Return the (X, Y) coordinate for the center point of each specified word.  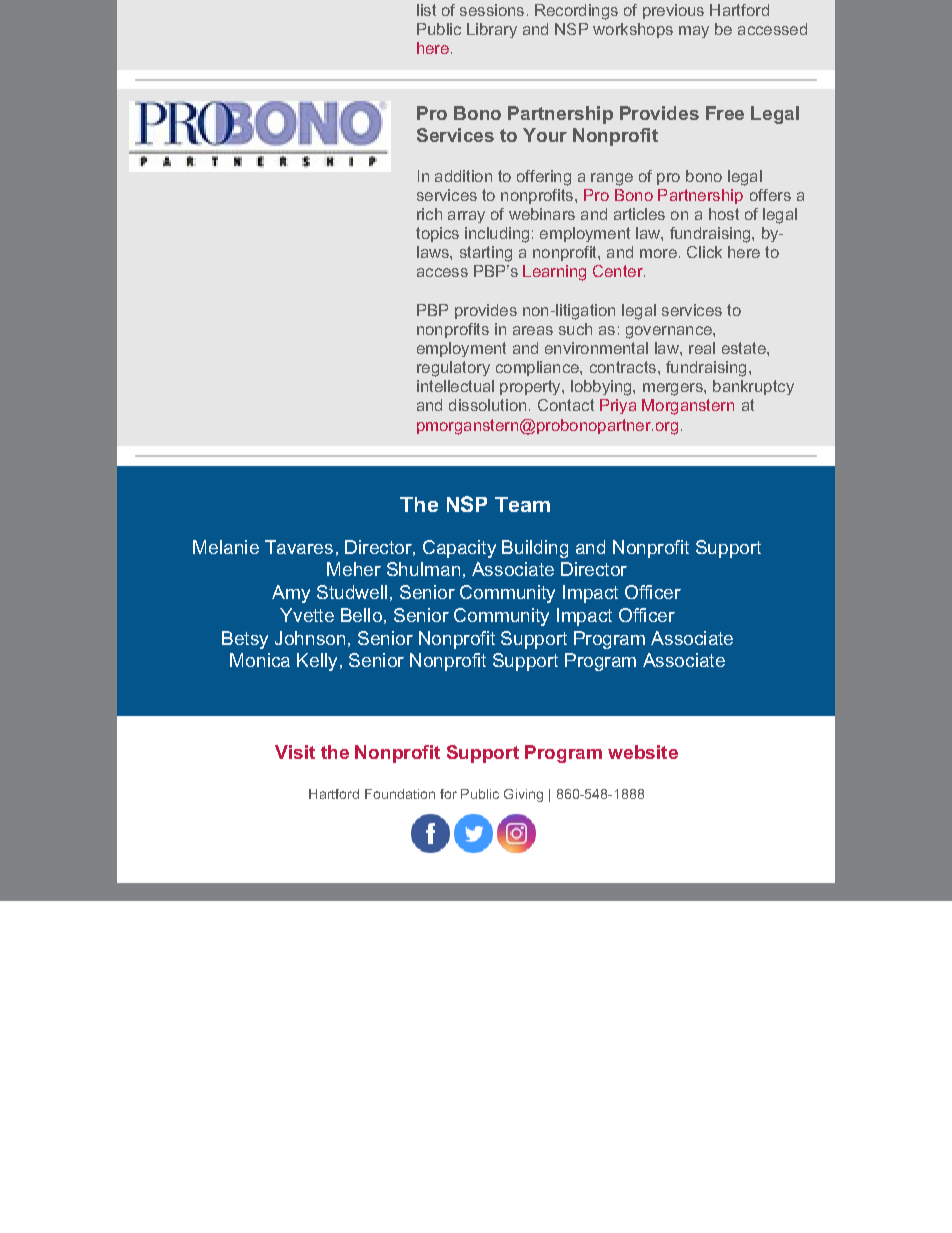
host (724, 214)
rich (429, 214)
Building (535, 549)
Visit (295, 752)
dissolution (487, 405)
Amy (291, 594)
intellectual (455, 386)
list (426, 10)
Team (522, 504)
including (497, 235)
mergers (674, 389)
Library (492, 30)
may (694, 32)
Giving (523, 795)
